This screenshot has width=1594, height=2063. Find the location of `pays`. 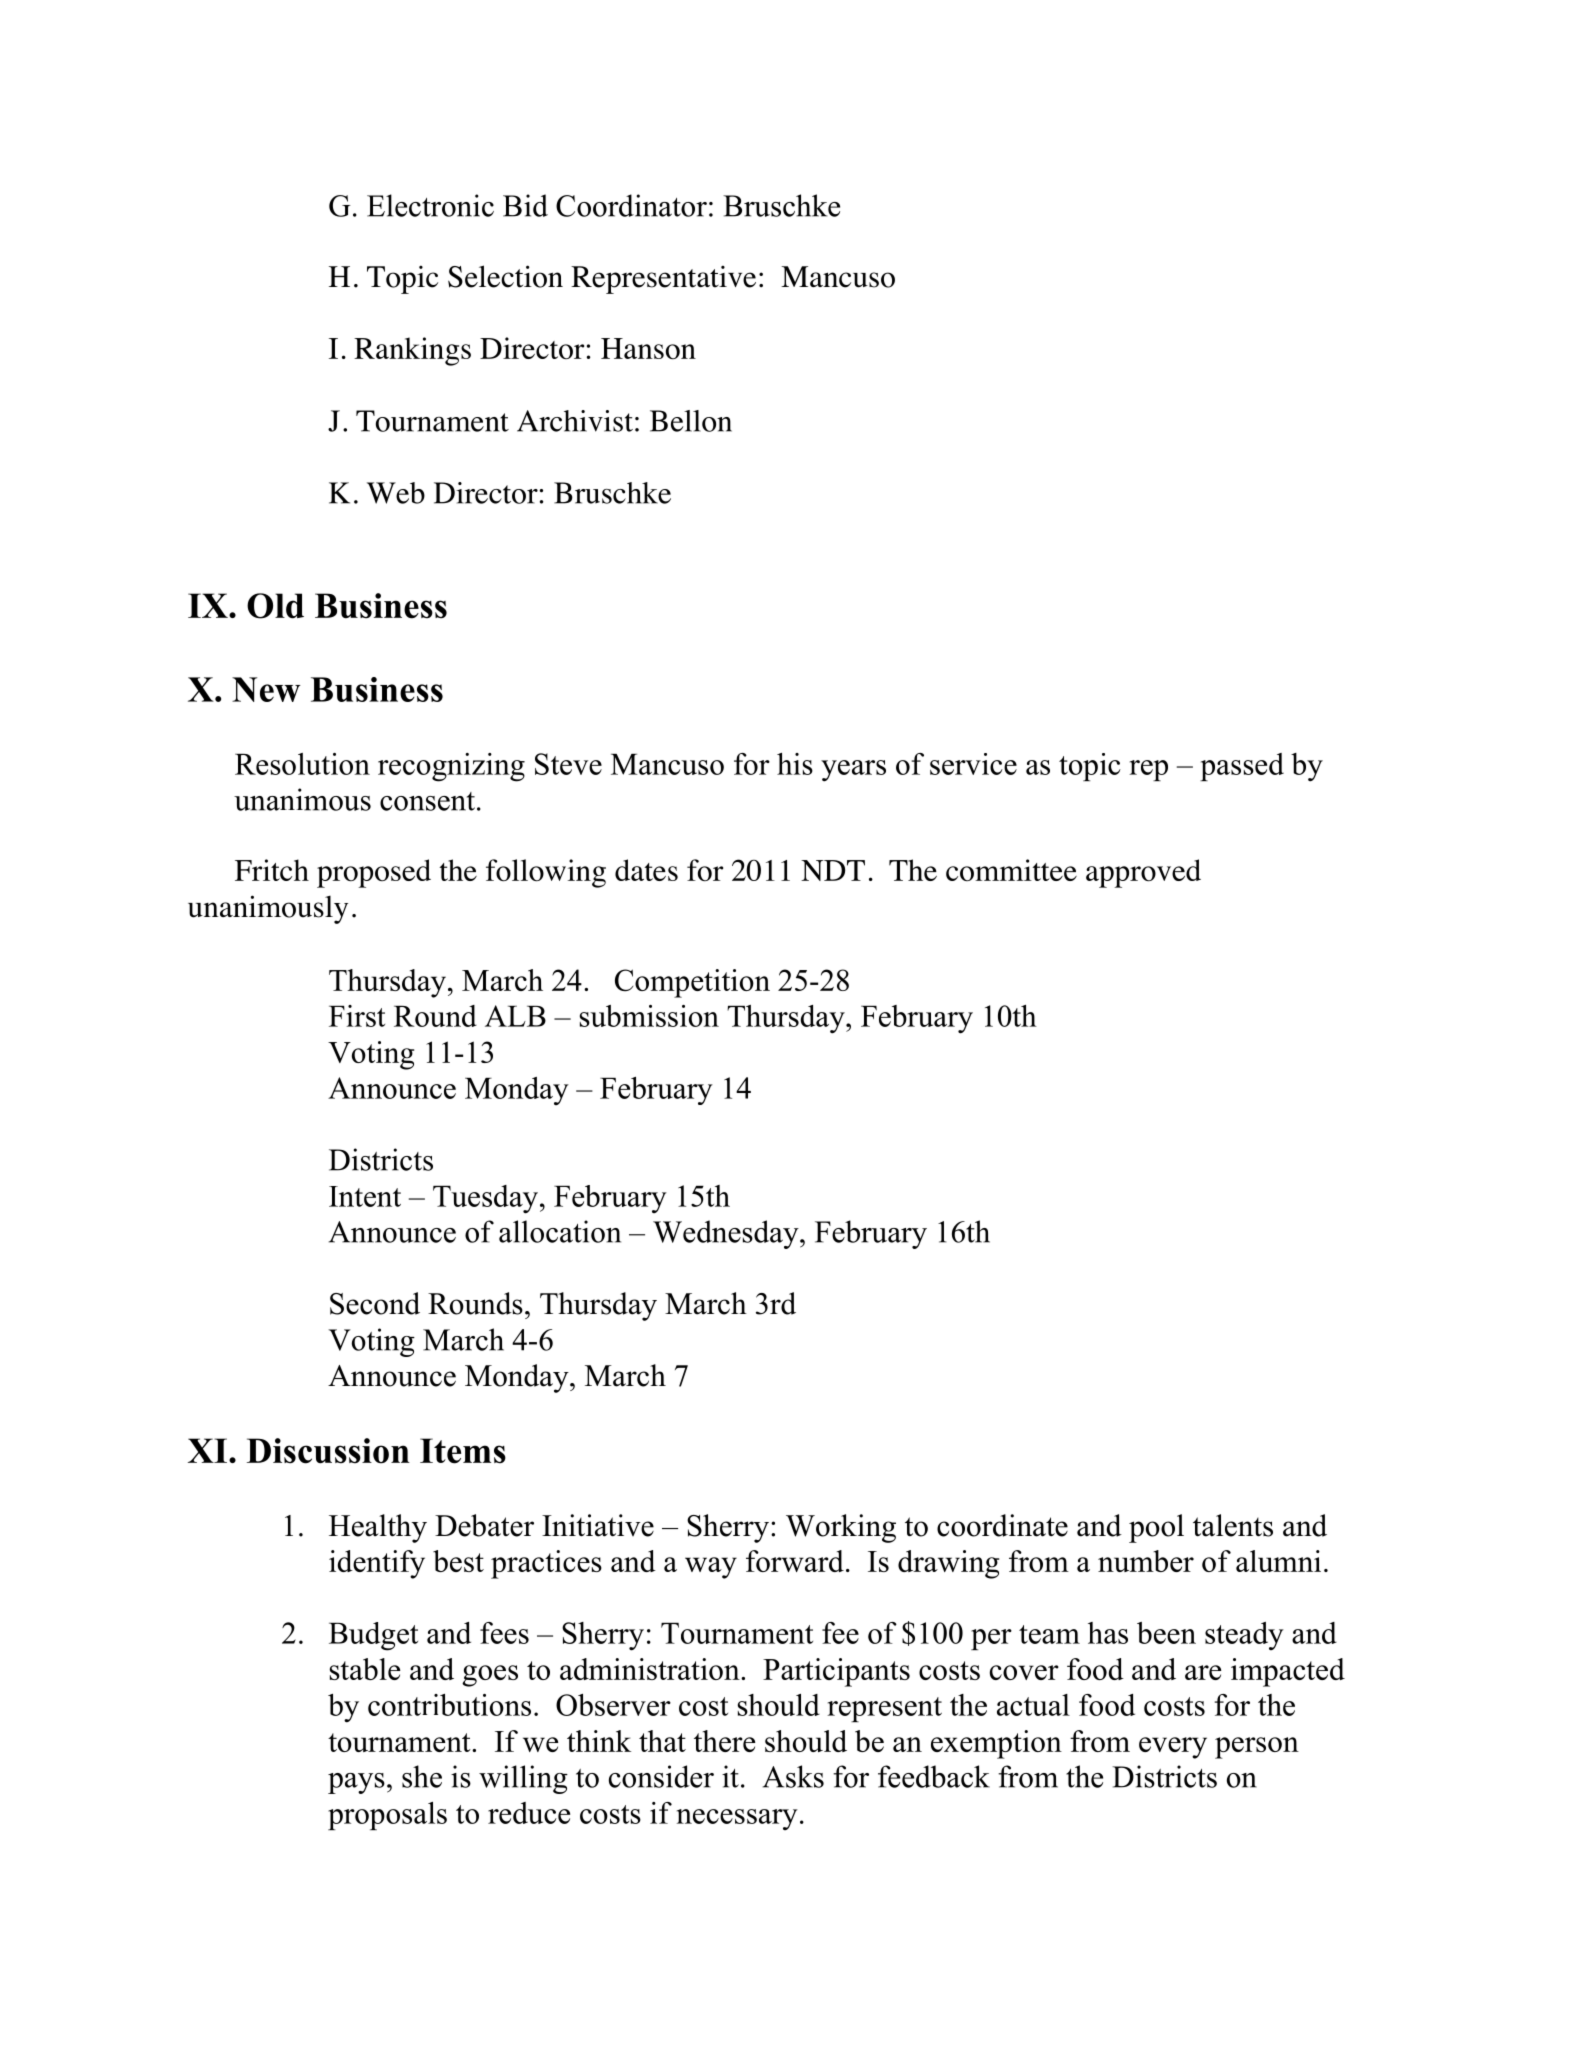

pays is located at coordinates (356, 1783).
